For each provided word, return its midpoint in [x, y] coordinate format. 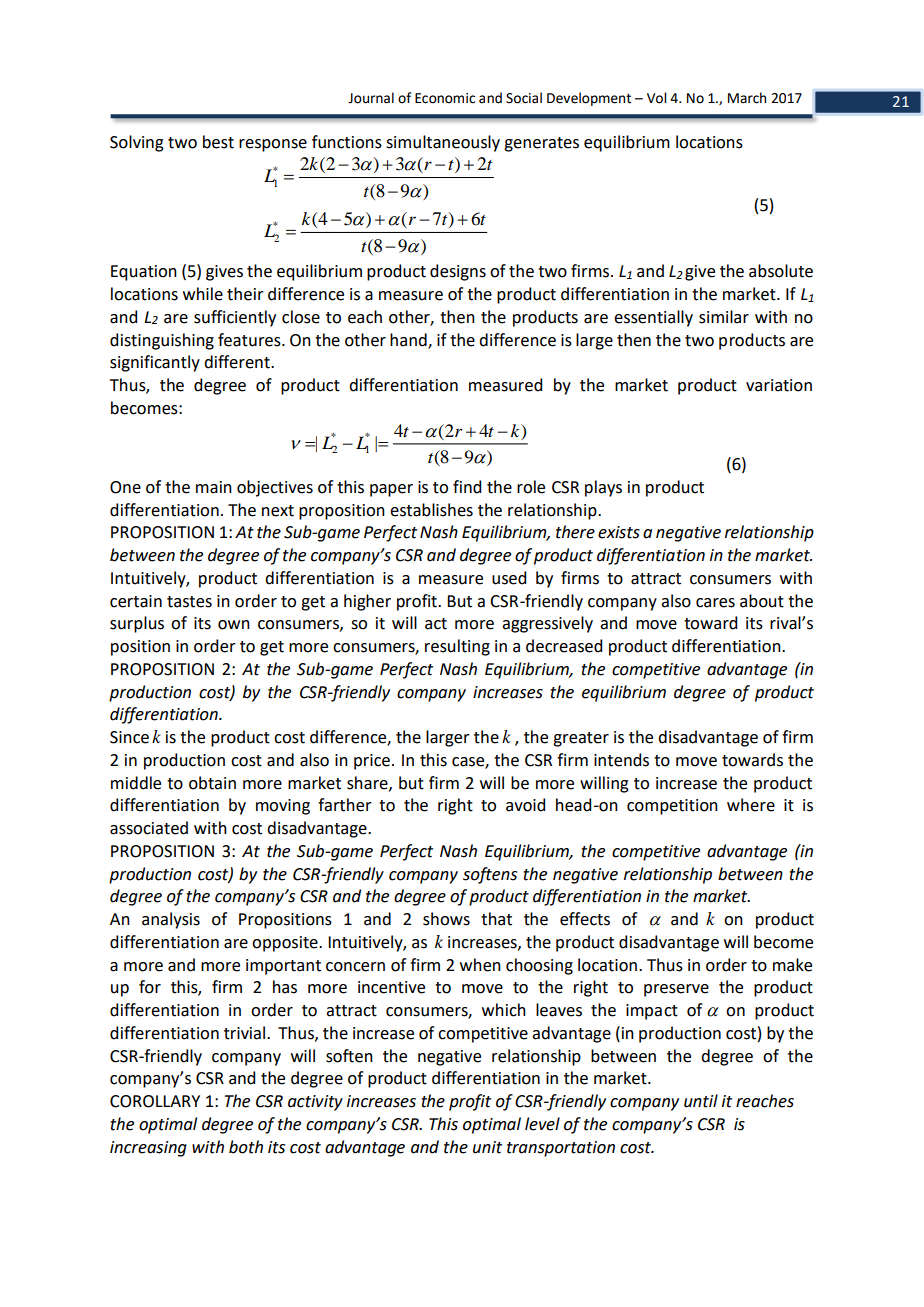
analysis [171, 920]
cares [715, 603]
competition [672, 807]
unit [487, 1147]
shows [446, 919]
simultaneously [443, 143]
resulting [457, 647]
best [218, 142]
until [701, 1101]
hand [409, 340]
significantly [155, 363]
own [234, 625]
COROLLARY [155, 1101]
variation [779, 385]
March [747, 98]
